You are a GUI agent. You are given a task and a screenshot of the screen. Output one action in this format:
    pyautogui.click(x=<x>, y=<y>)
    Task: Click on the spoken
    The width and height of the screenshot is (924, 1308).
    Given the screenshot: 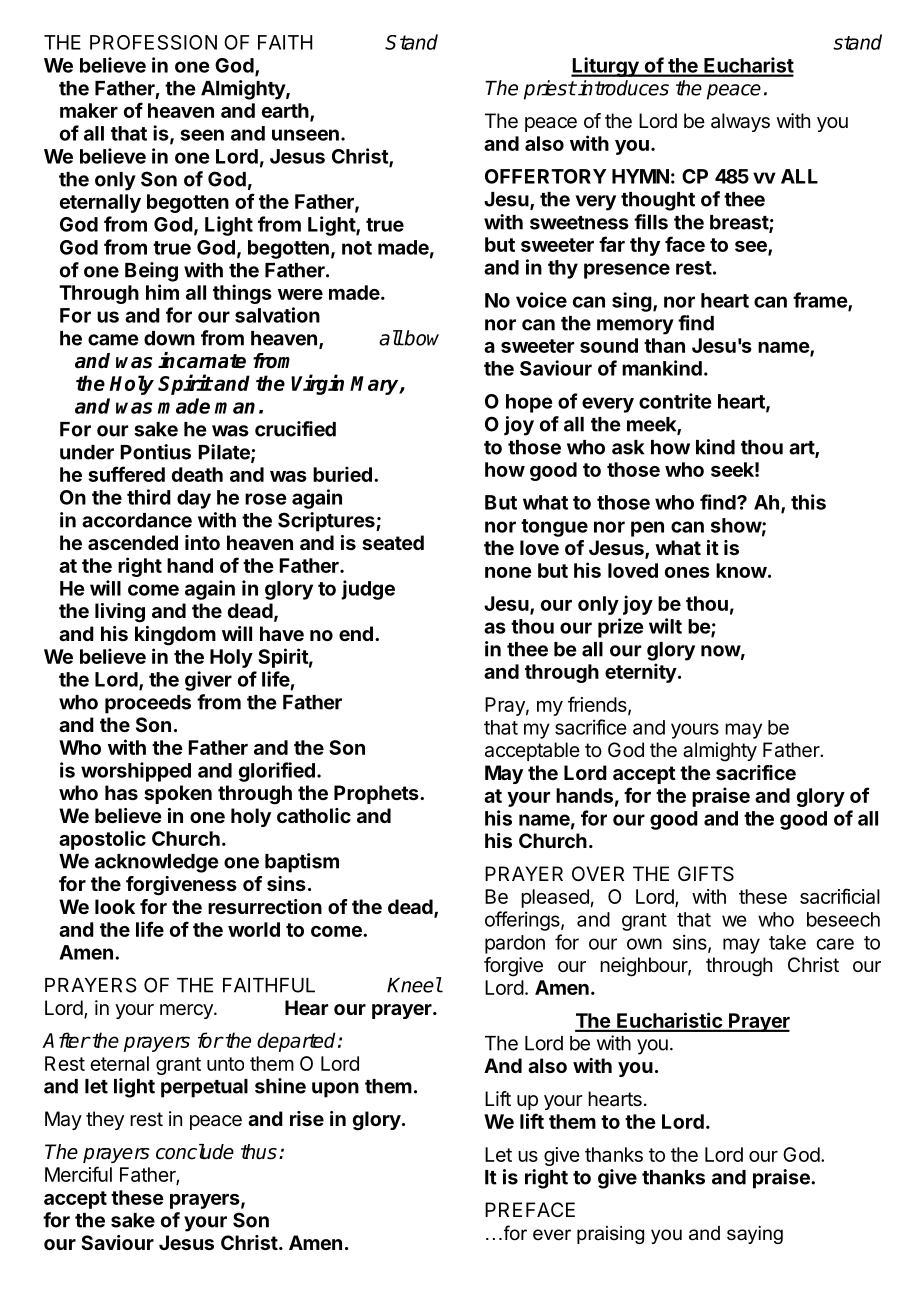 What is the action you would take?
    pyautogui.click(x=178, y=794)
